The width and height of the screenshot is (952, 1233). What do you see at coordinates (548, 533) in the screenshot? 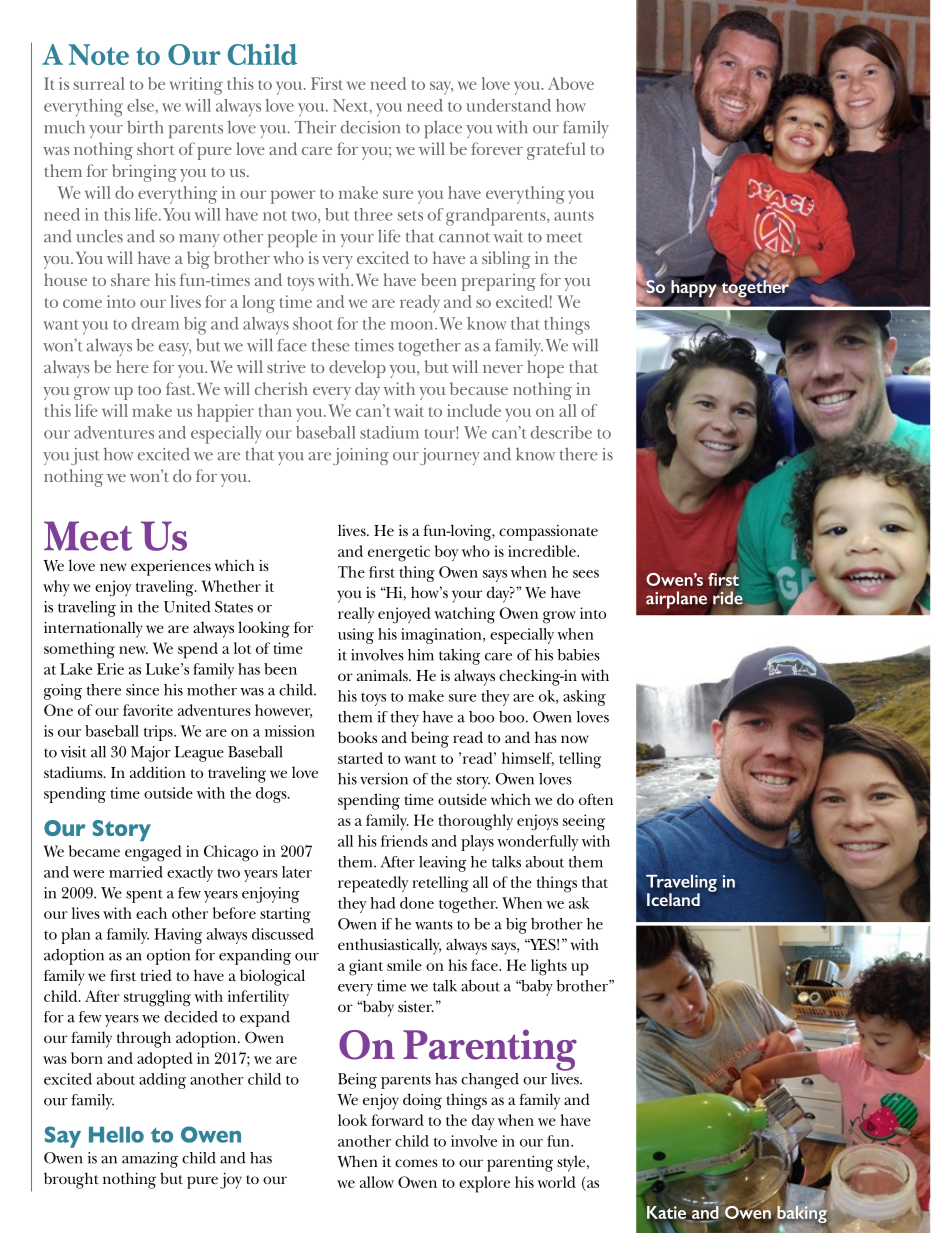
I see `compassionate` at bounding box center [548, 533].
